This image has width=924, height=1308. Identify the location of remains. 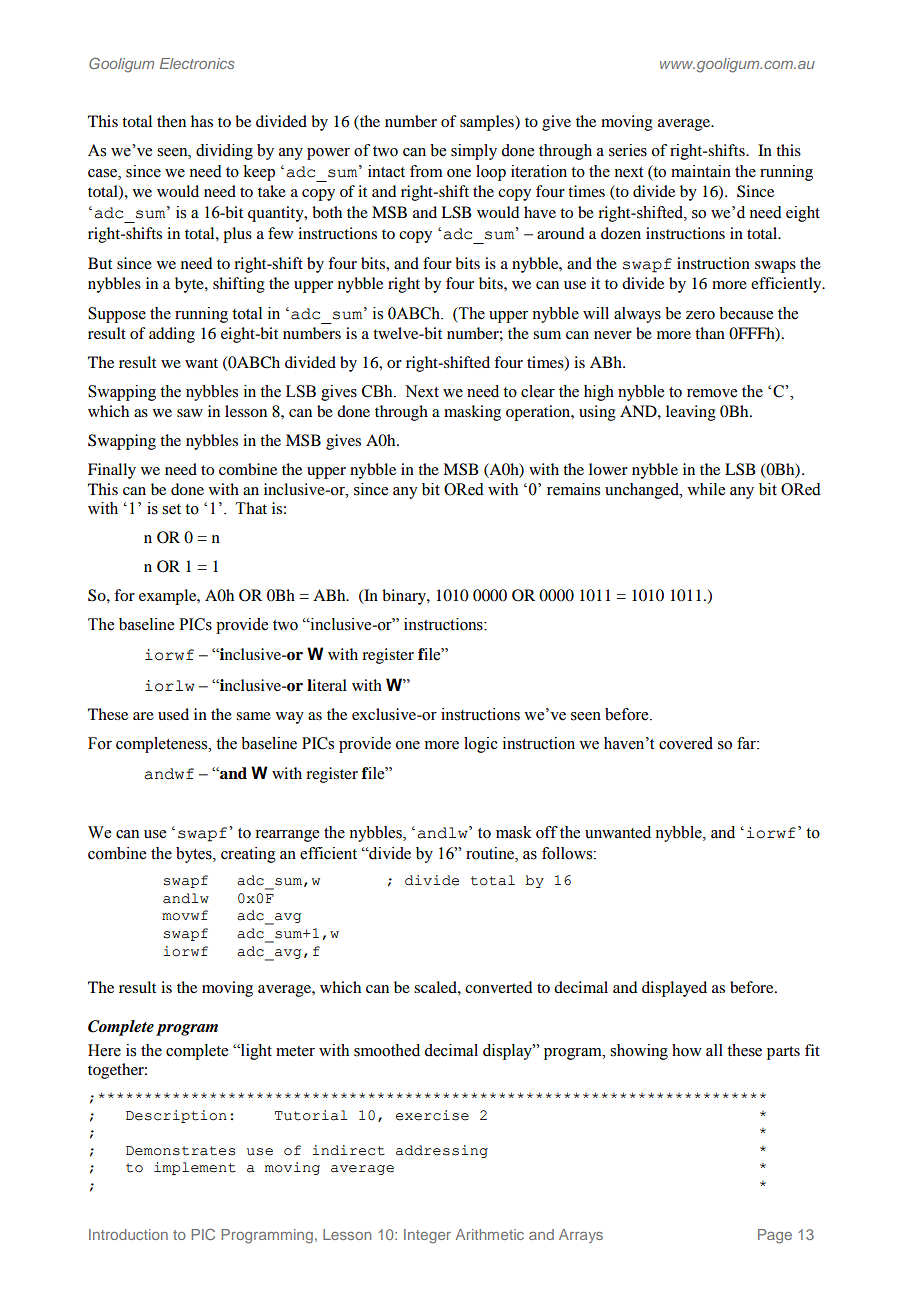
(573, 489).
